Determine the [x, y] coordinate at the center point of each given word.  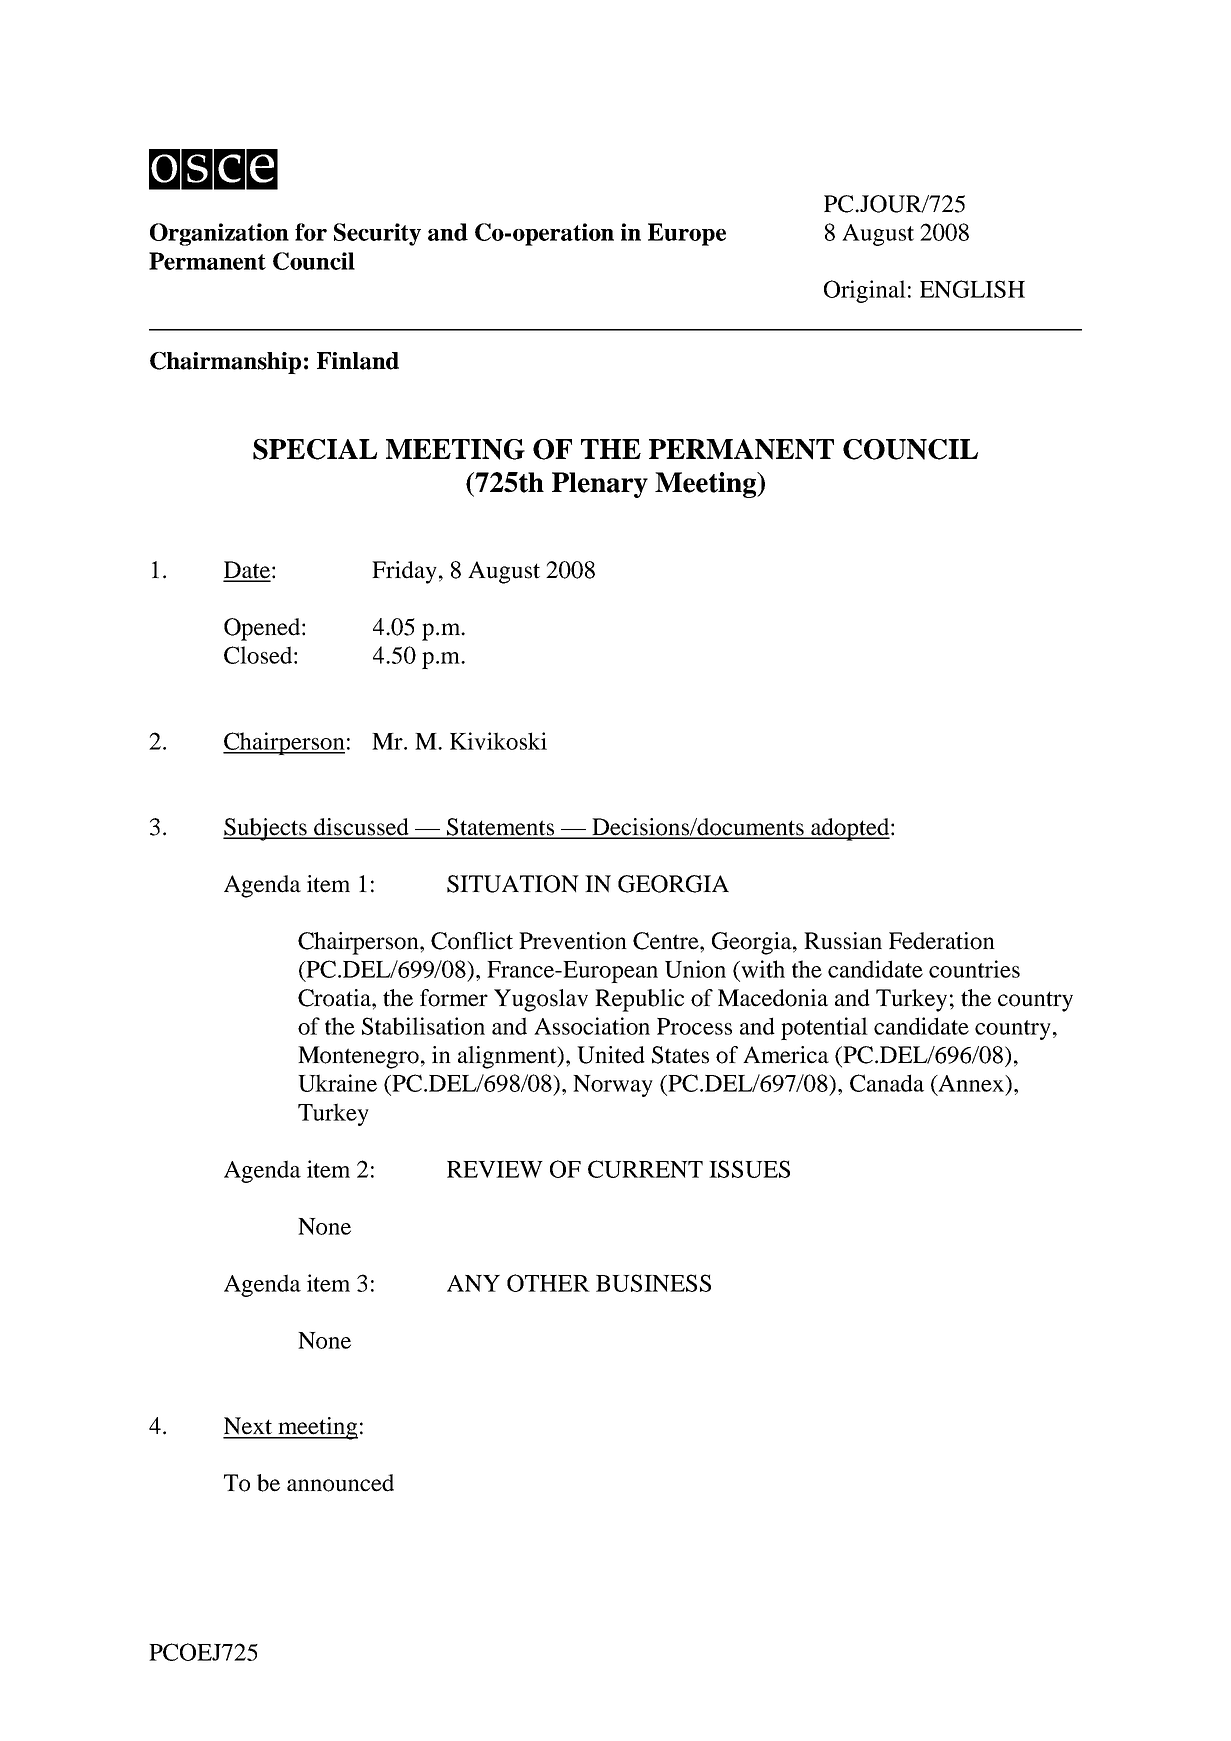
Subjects [266, 829]
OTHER [548, 1283]
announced [340, 1483]
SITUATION [513, 884]
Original [865, 291]
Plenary [600, 485]
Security [377, 234]
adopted [850, 829]
